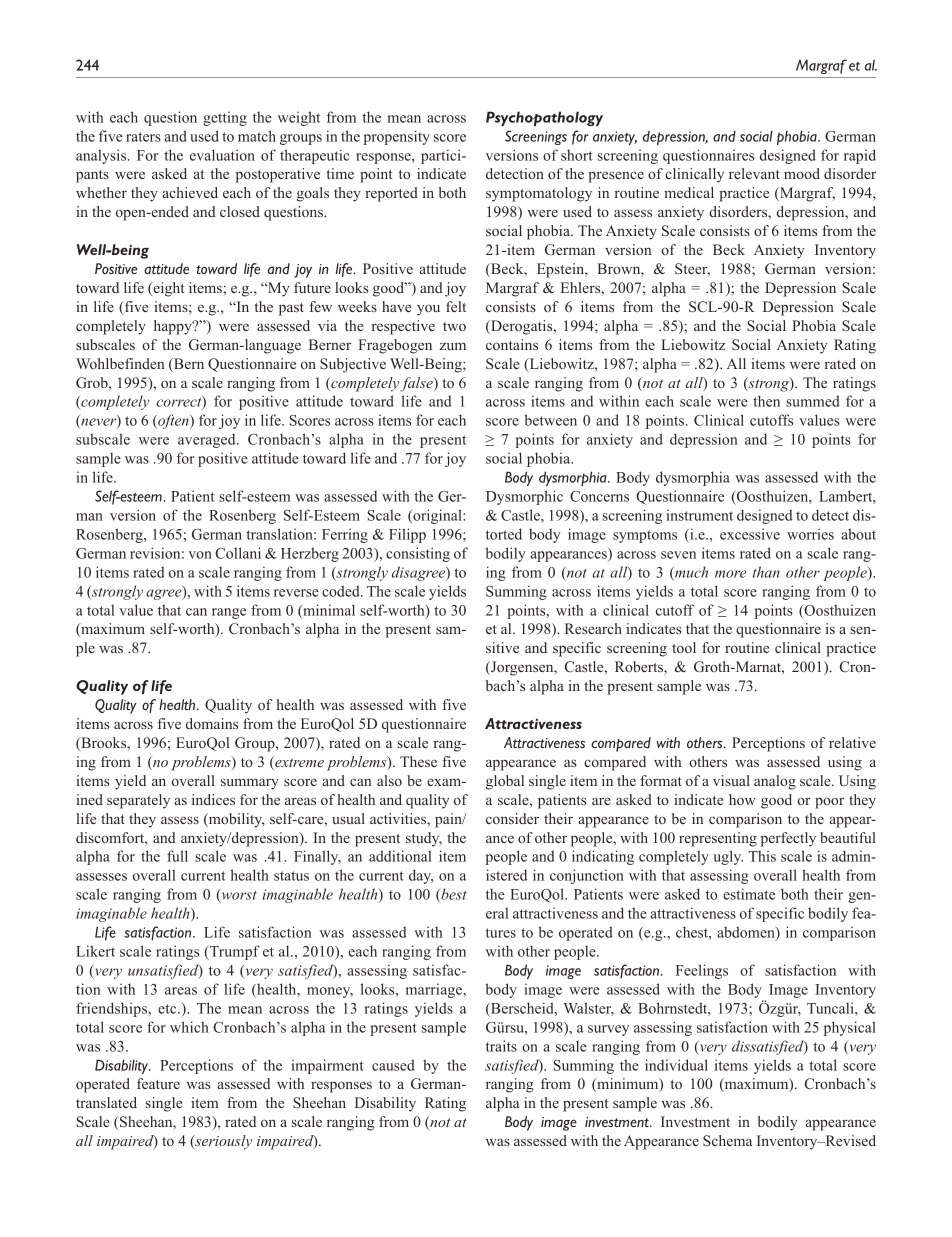  I want to click on von, so click(200, 555).
